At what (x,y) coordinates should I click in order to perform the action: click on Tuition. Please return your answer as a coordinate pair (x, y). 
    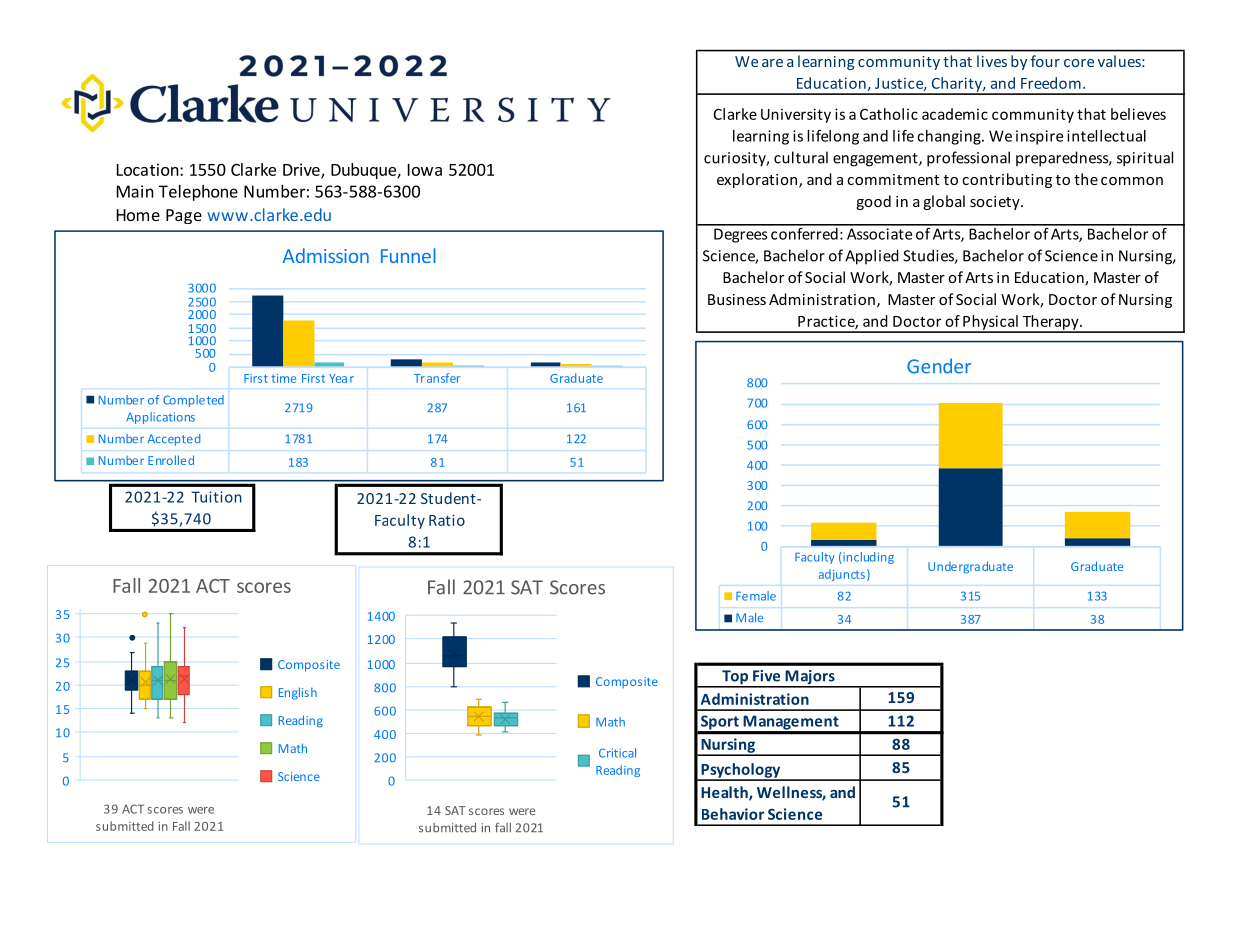
    Looking at the image, I should click on (216, 497).
